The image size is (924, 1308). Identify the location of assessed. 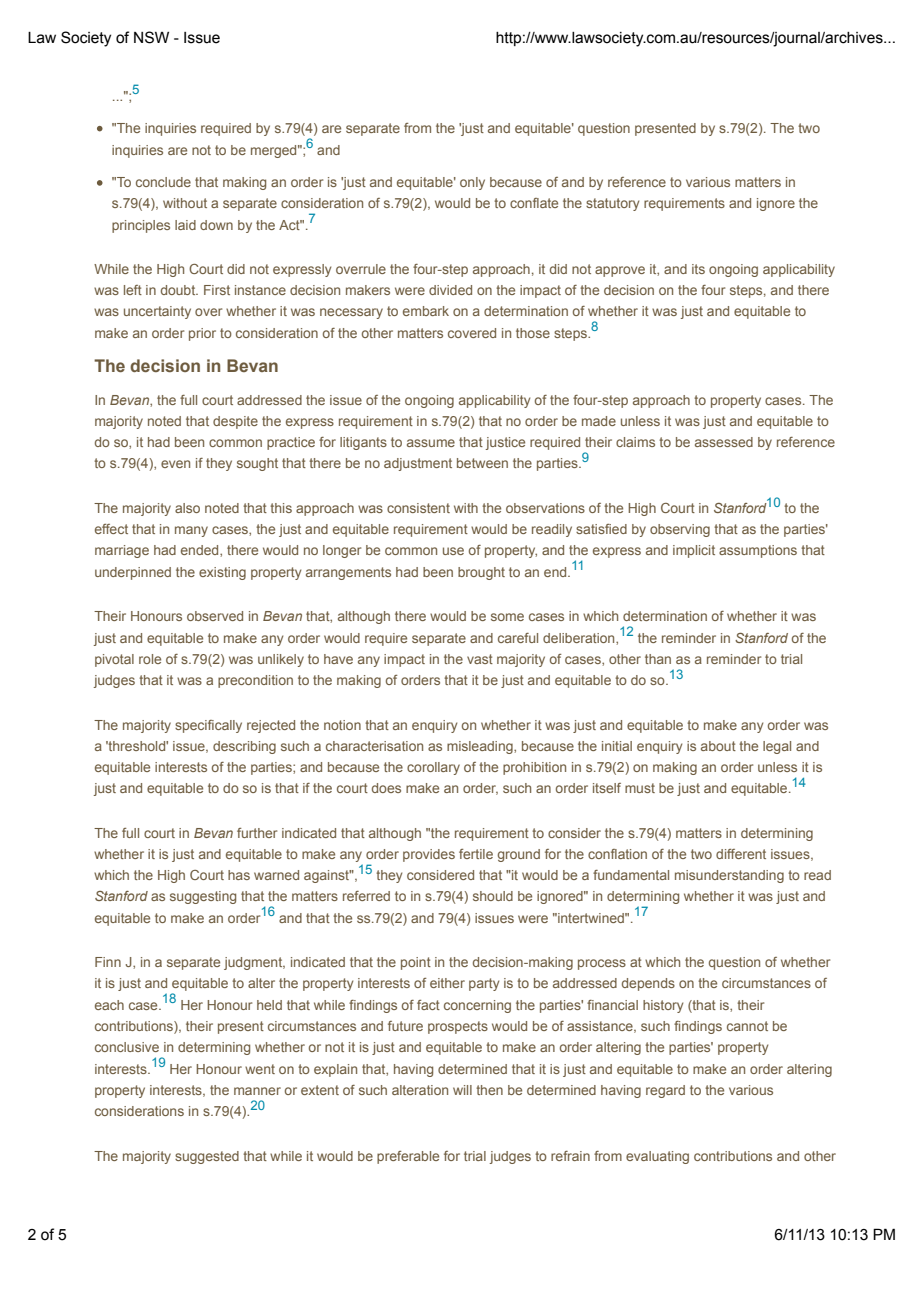
(724, 442).
